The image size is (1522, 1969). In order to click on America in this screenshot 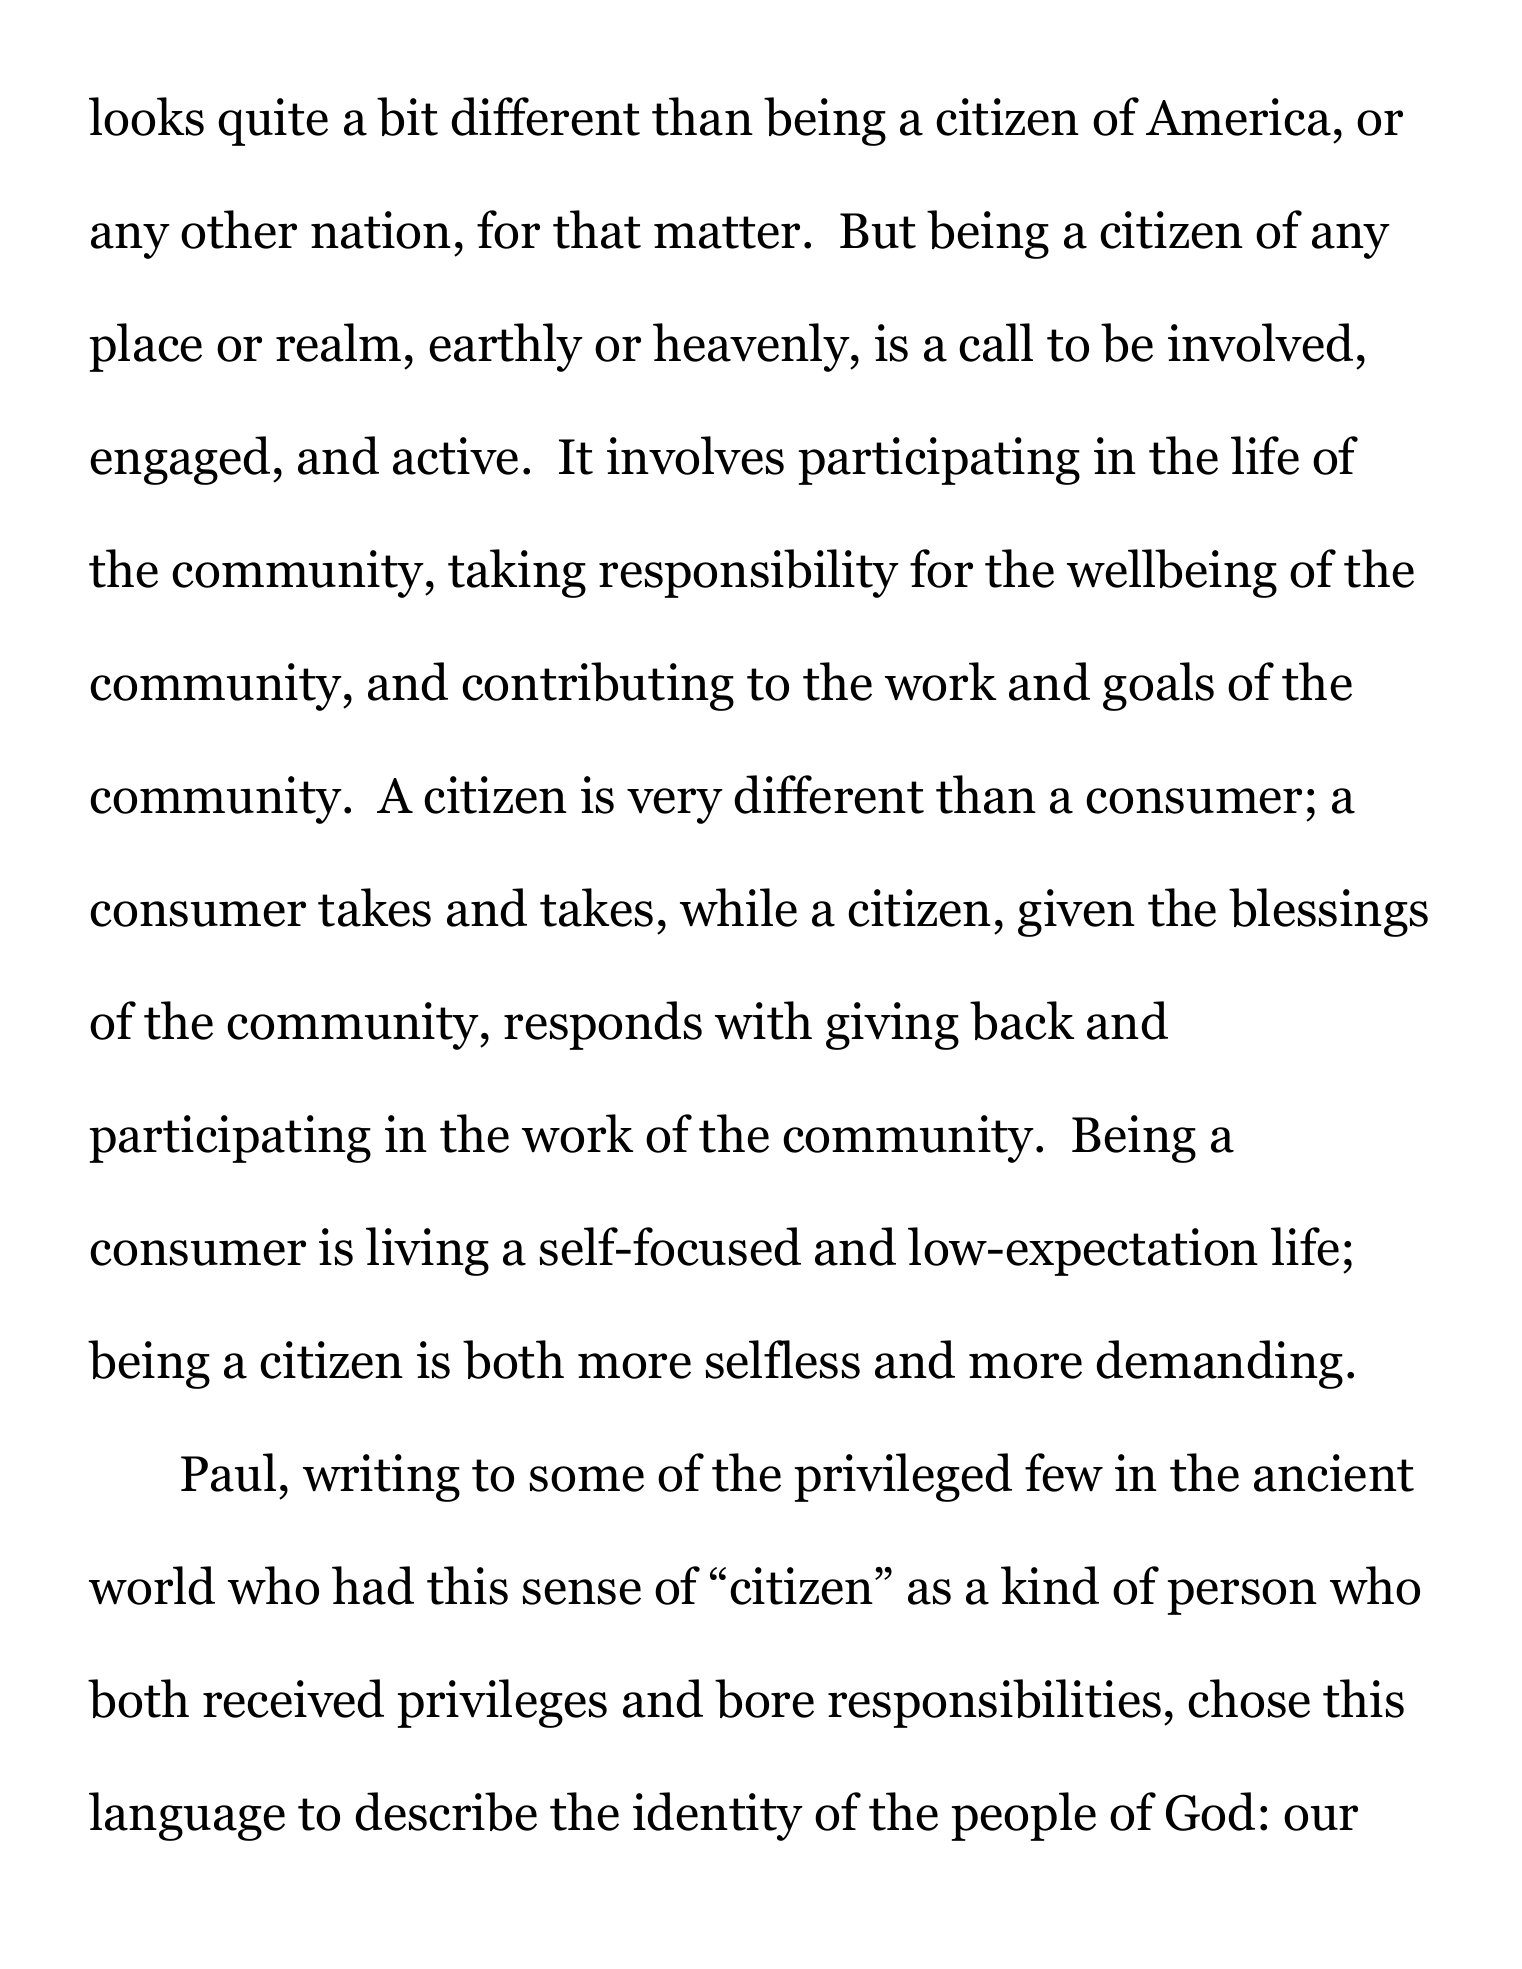, I will do `click(1238, 117)`.
